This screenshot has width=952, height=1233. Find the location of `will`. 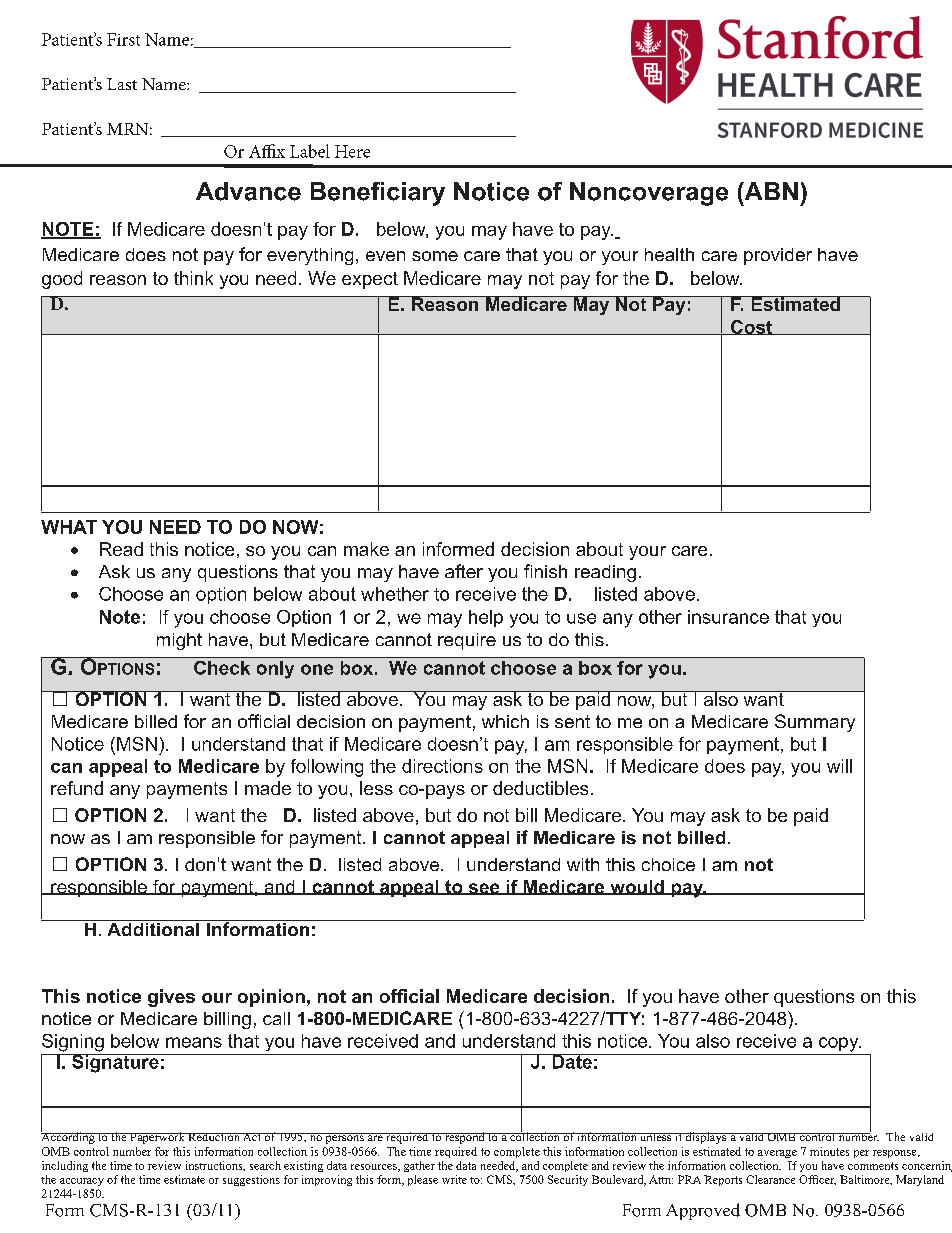

will is located at coordinates (839, 766).
